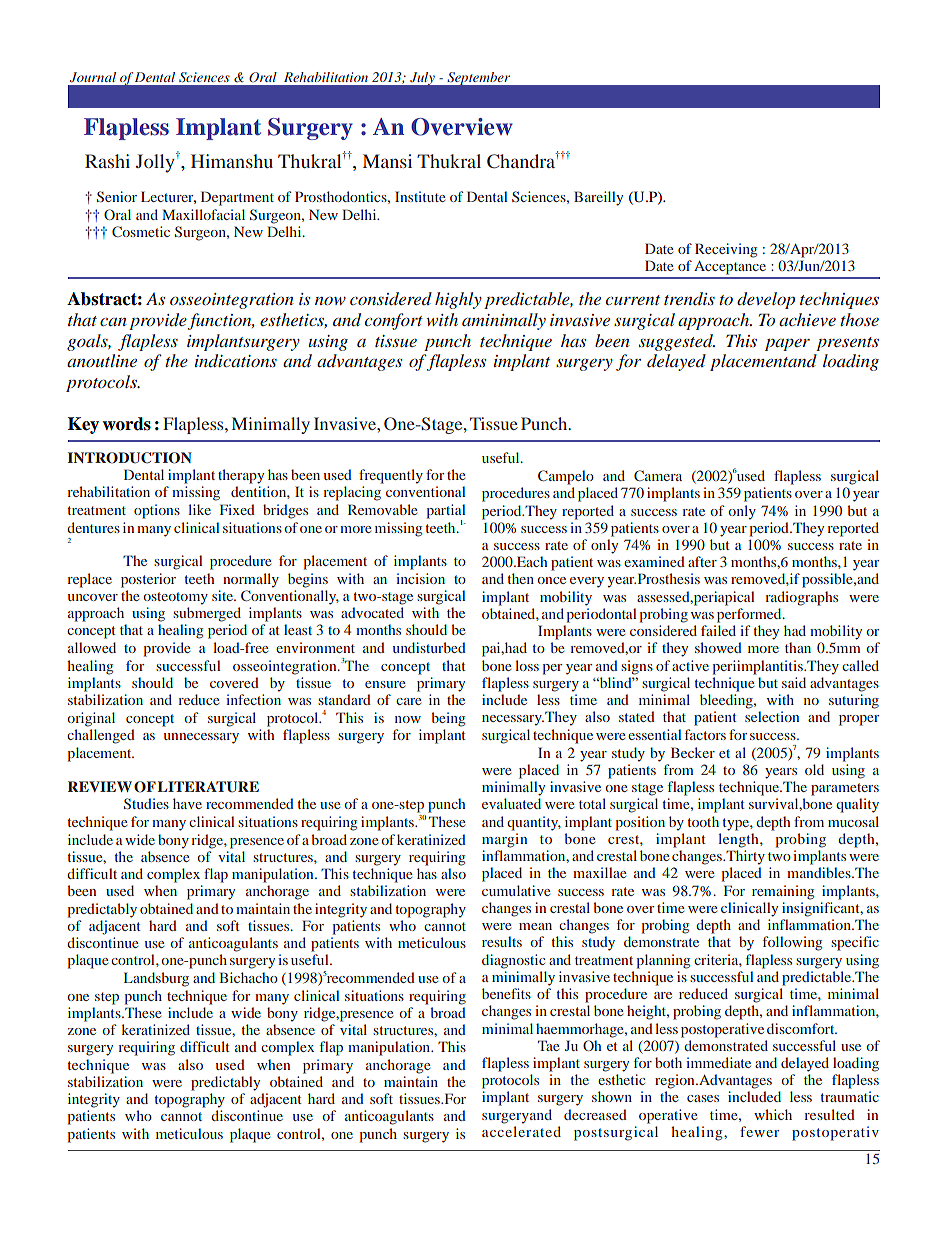 This screenshot has width=952, height=1233. Describe the element at coordinates (511, 803) in the screenshot. I see `evaluated` at that location.
